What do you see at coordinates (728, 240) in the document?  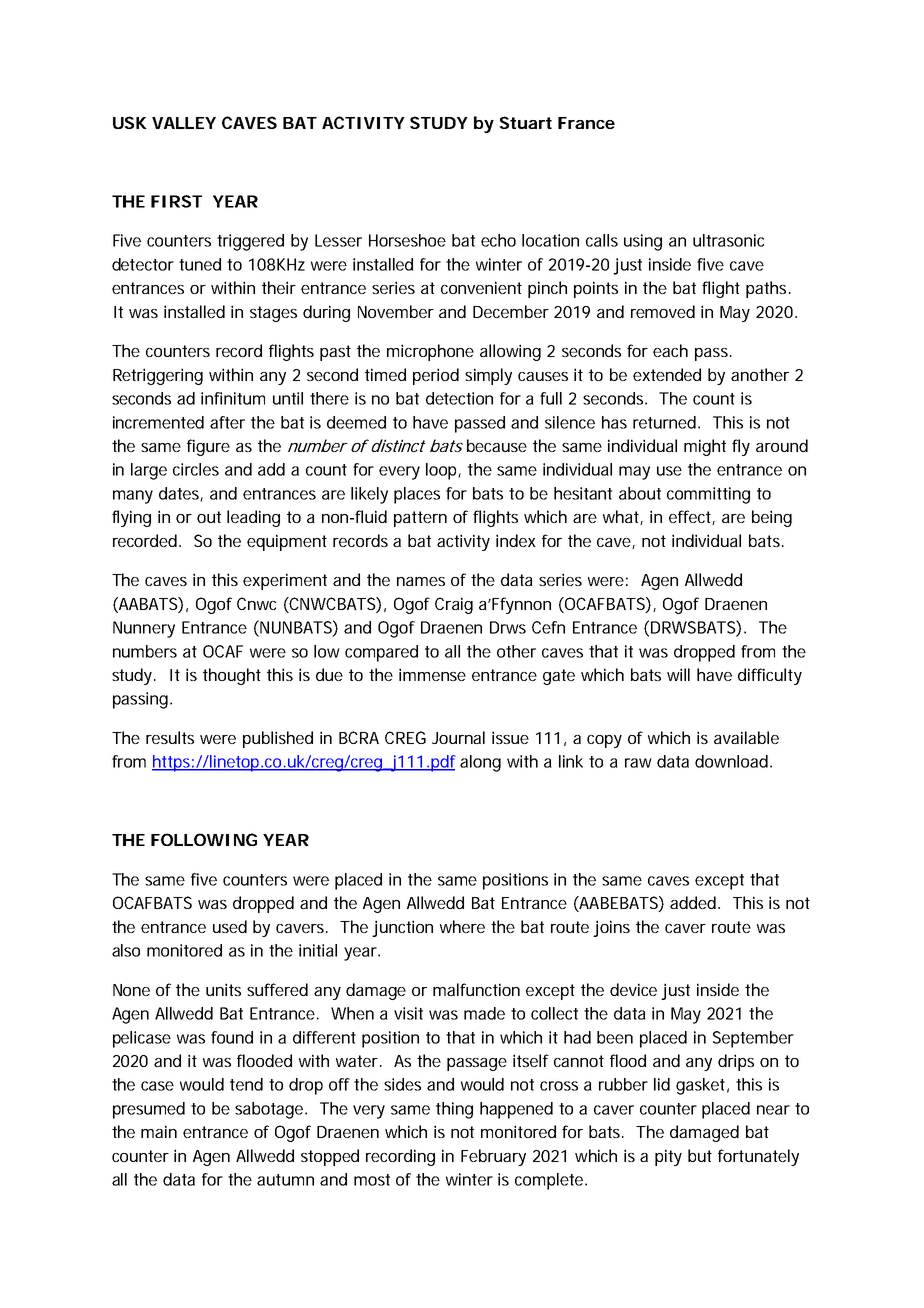 I see `ultrasonic` at bounding box center [728, 240].
